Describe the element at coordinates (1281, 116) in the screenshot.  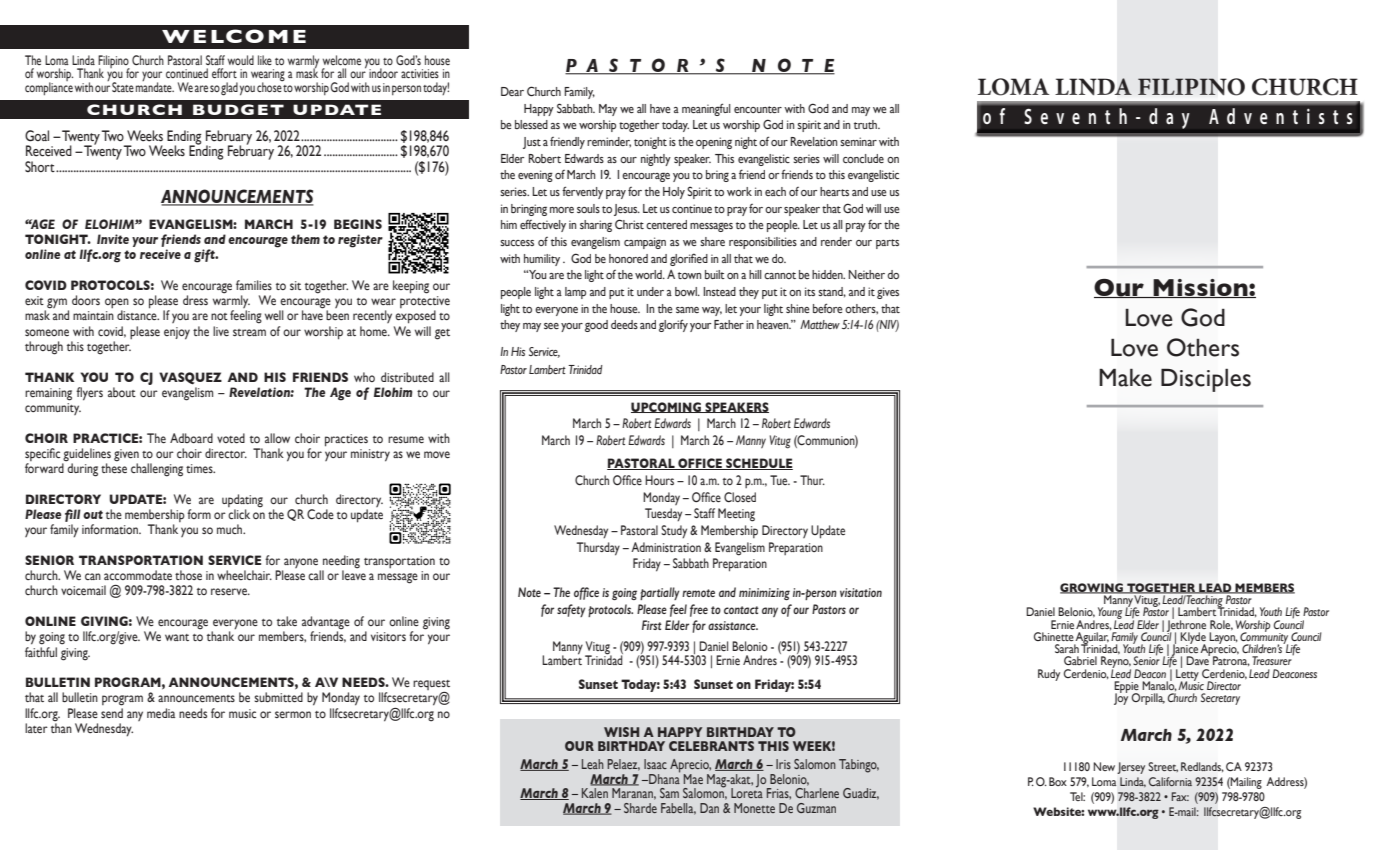
I see `Adventists` at that location.
